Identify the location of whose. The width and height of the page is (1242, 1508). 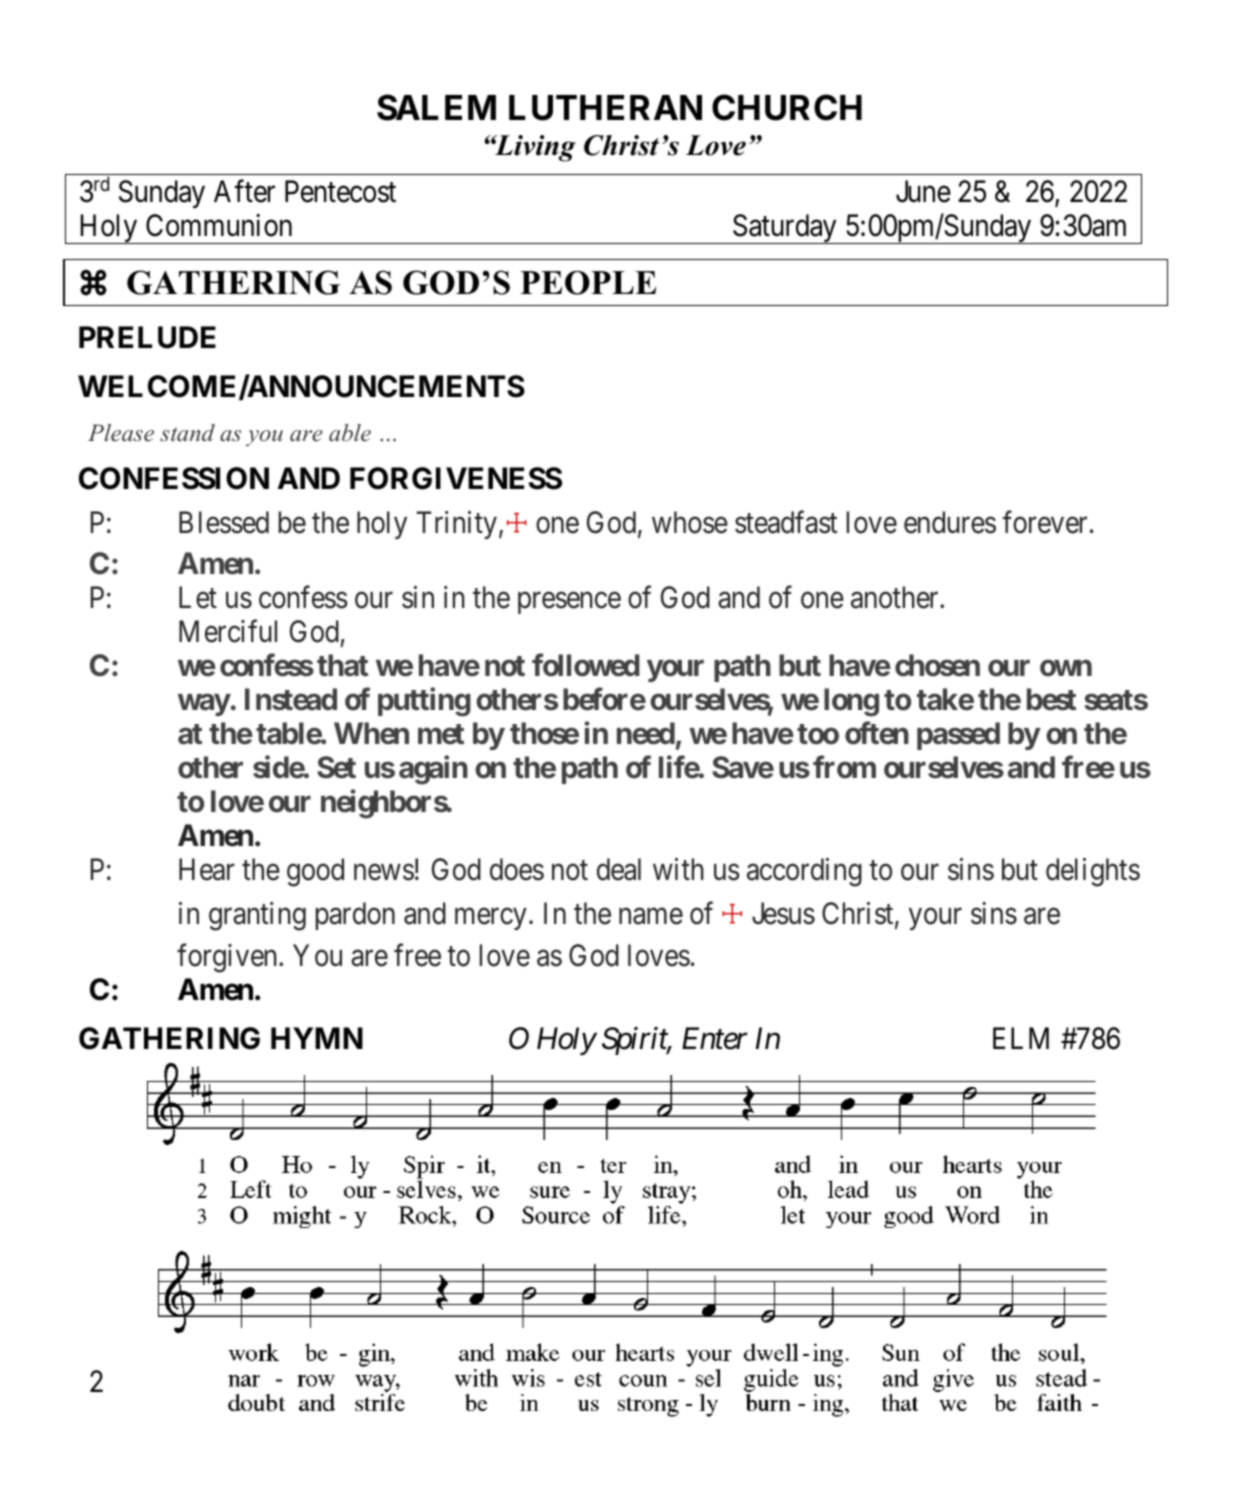
(690, 522).
